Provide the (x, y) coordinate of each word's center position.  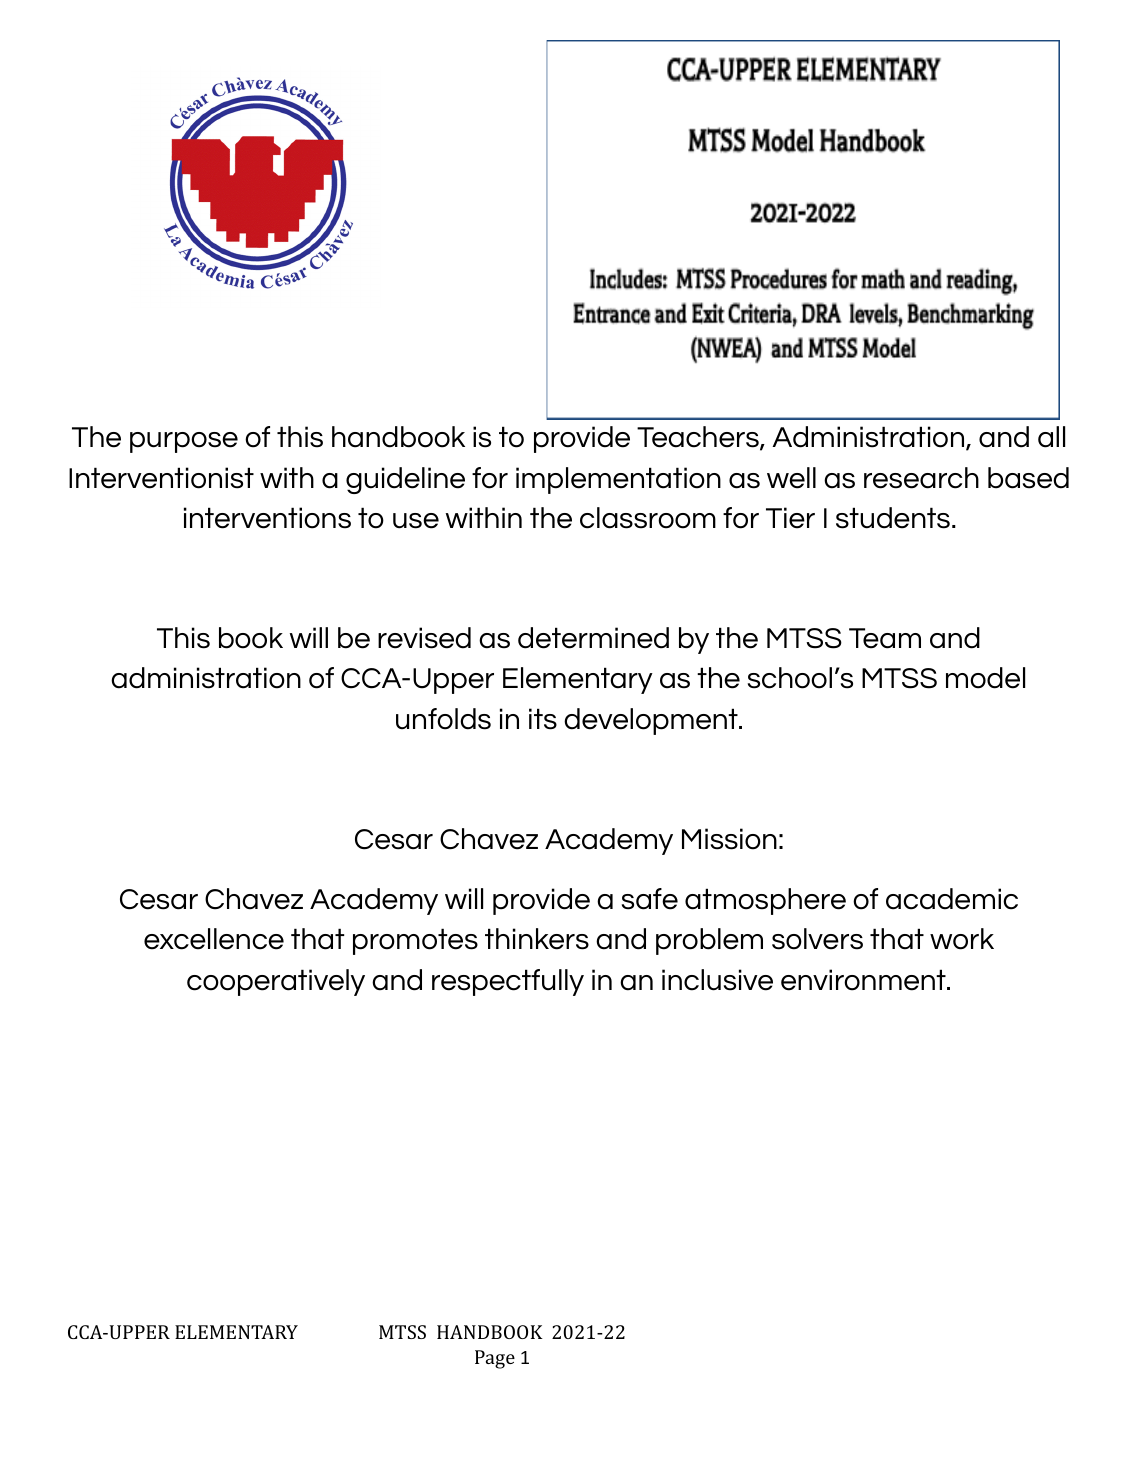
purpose (184, 442)
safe (650, 899)
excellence (214, 939)
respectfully (508, 982)
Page (495, 1359)
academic (952, 899)
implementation (618, 480)
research (921, 478)
